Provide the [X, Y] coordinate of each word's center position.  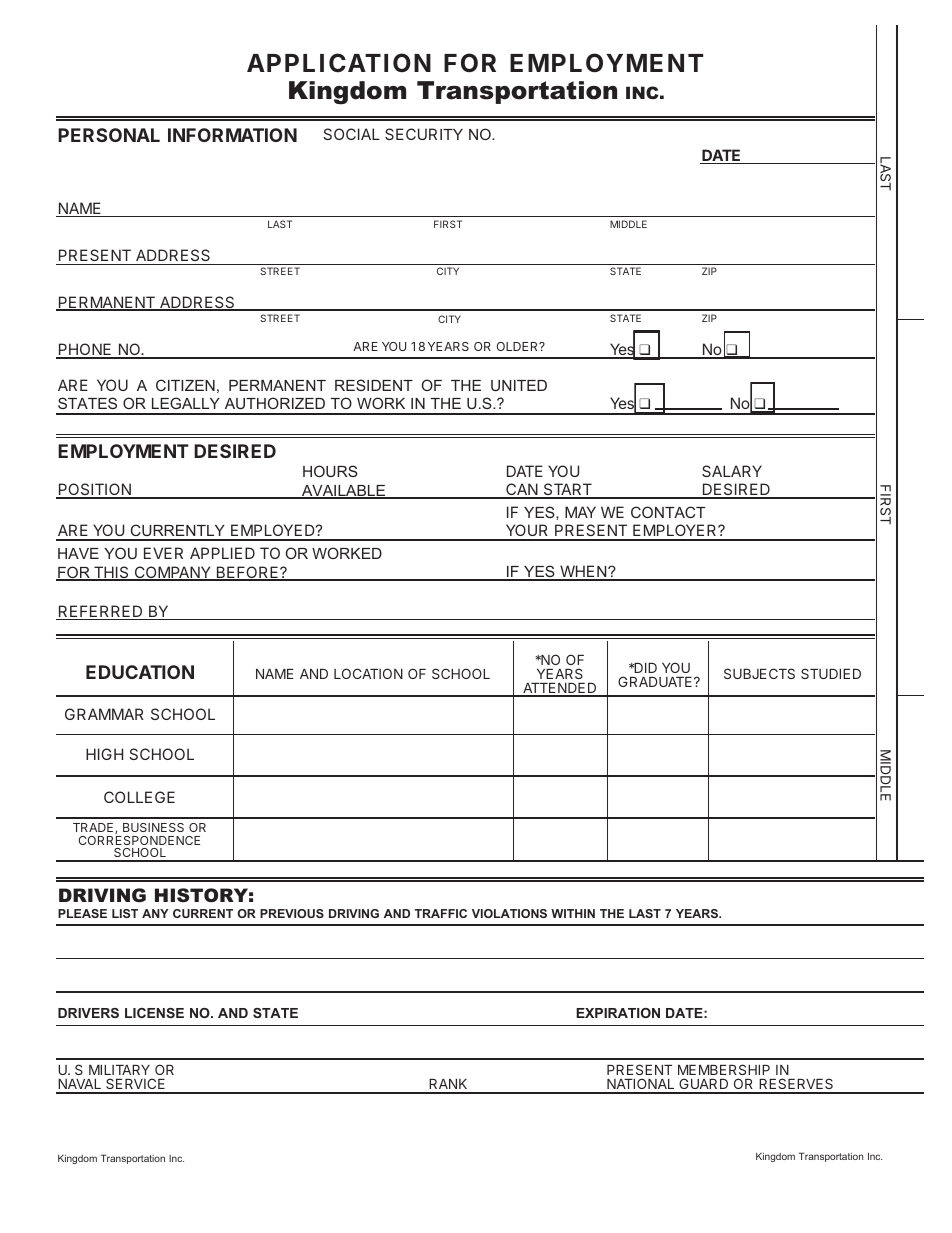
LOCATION [368, 673]
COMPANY [172, 573]
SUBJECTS [759, 673]
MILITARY [119, 1070]
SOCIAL [351, 134]
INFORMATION [232, 135]
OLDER [519, 346]
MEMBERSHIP [724, 1069]
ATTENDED [560, 689]
